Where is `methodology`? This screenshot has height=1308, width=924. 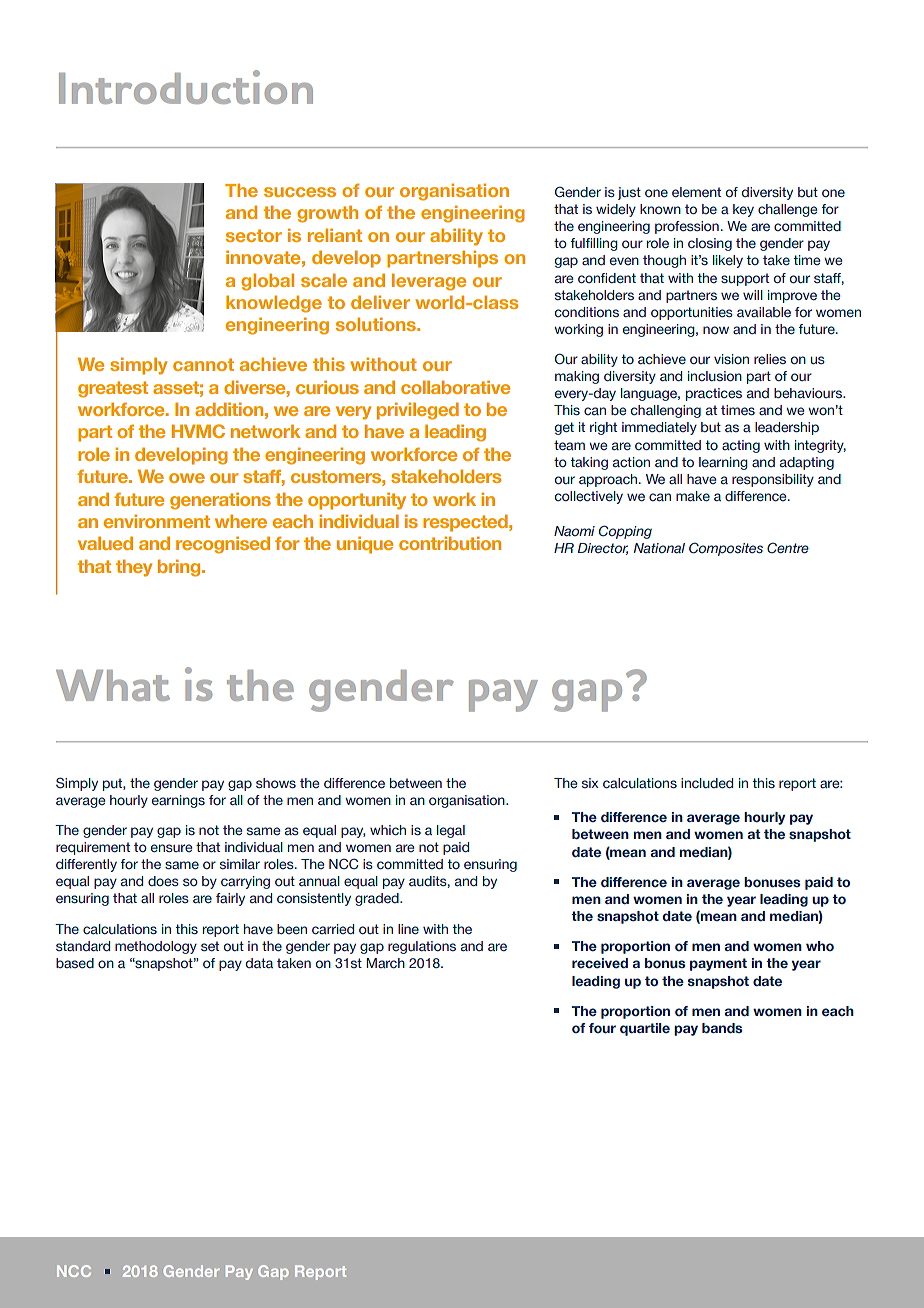 methodology is located at coordinates (156, 947).
